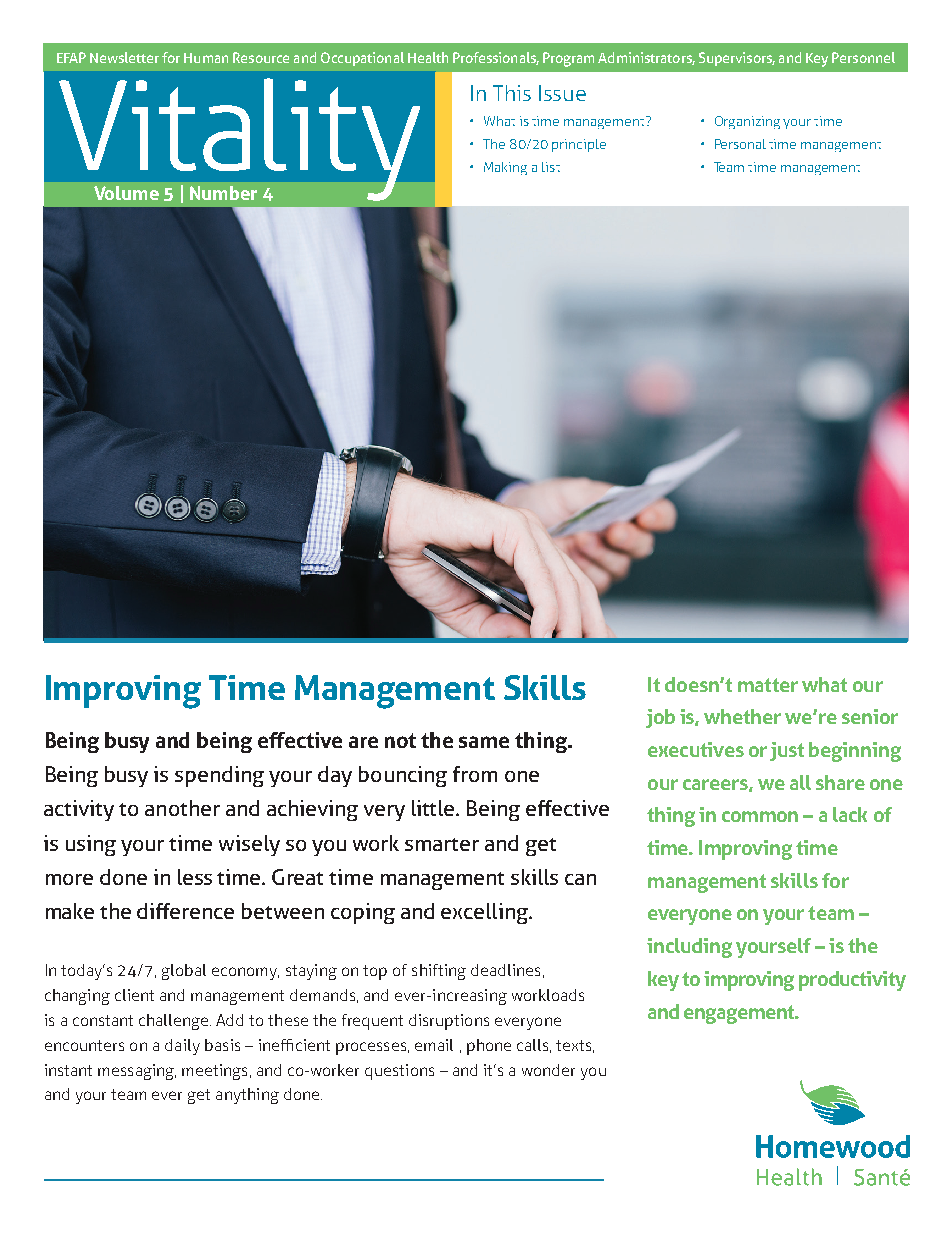 The image size is (952, 1233). I want to click on Newsletter, so click(124, 57).
